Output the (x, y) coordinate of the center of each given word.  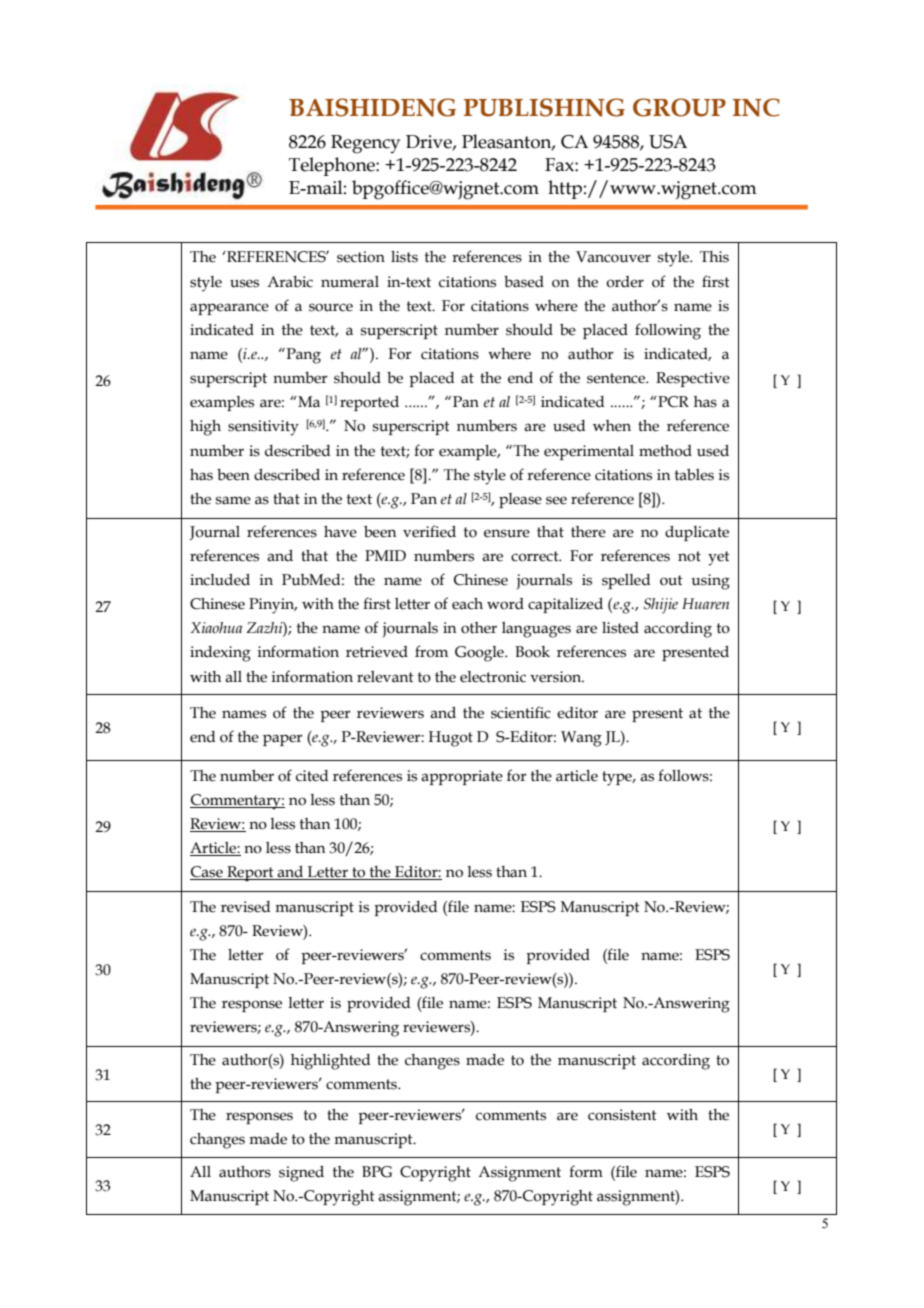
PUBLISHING (544, 107)
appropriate (462, 777)
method (665, 451)
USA (668, 142)
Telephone (333, 166)
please (520, 500)
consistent (622, 1115)
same (233, 500)
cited (312, 776)
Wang (581, 739)
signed (301, 1174)
